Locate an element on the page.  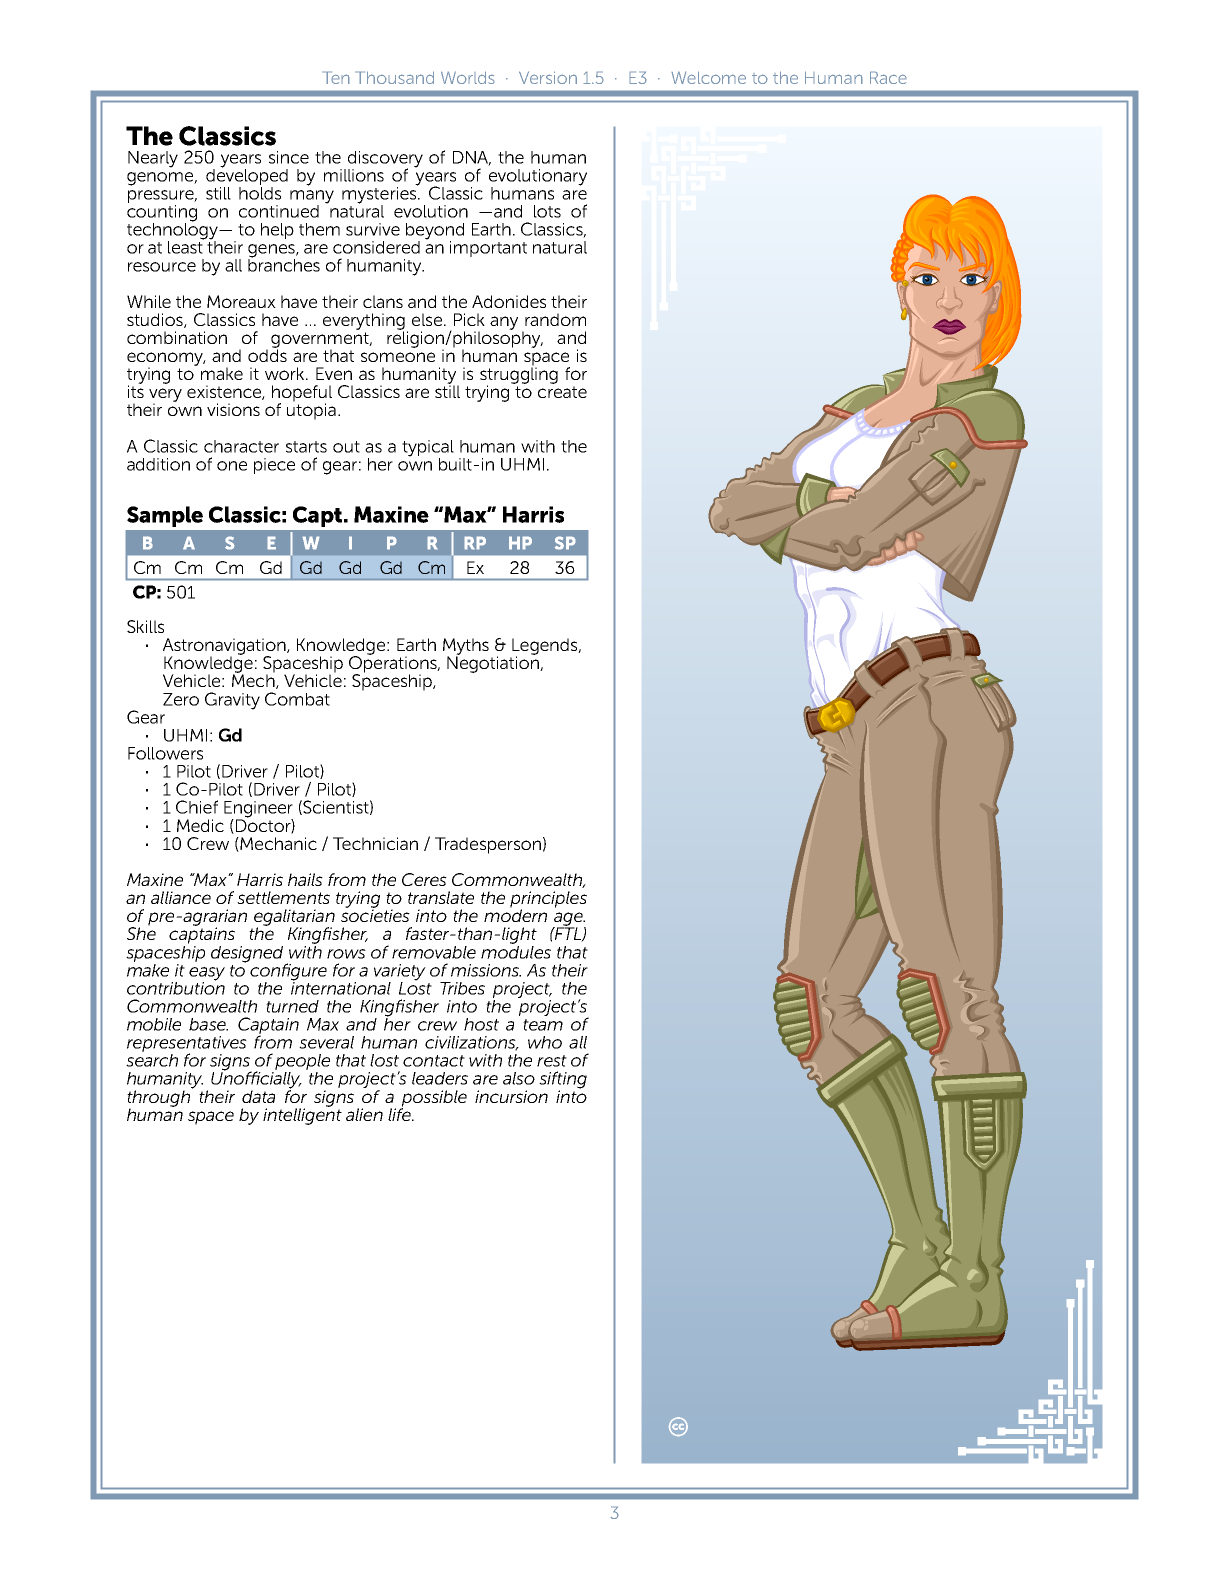
Gravity is located at coordinates (232, 701).
